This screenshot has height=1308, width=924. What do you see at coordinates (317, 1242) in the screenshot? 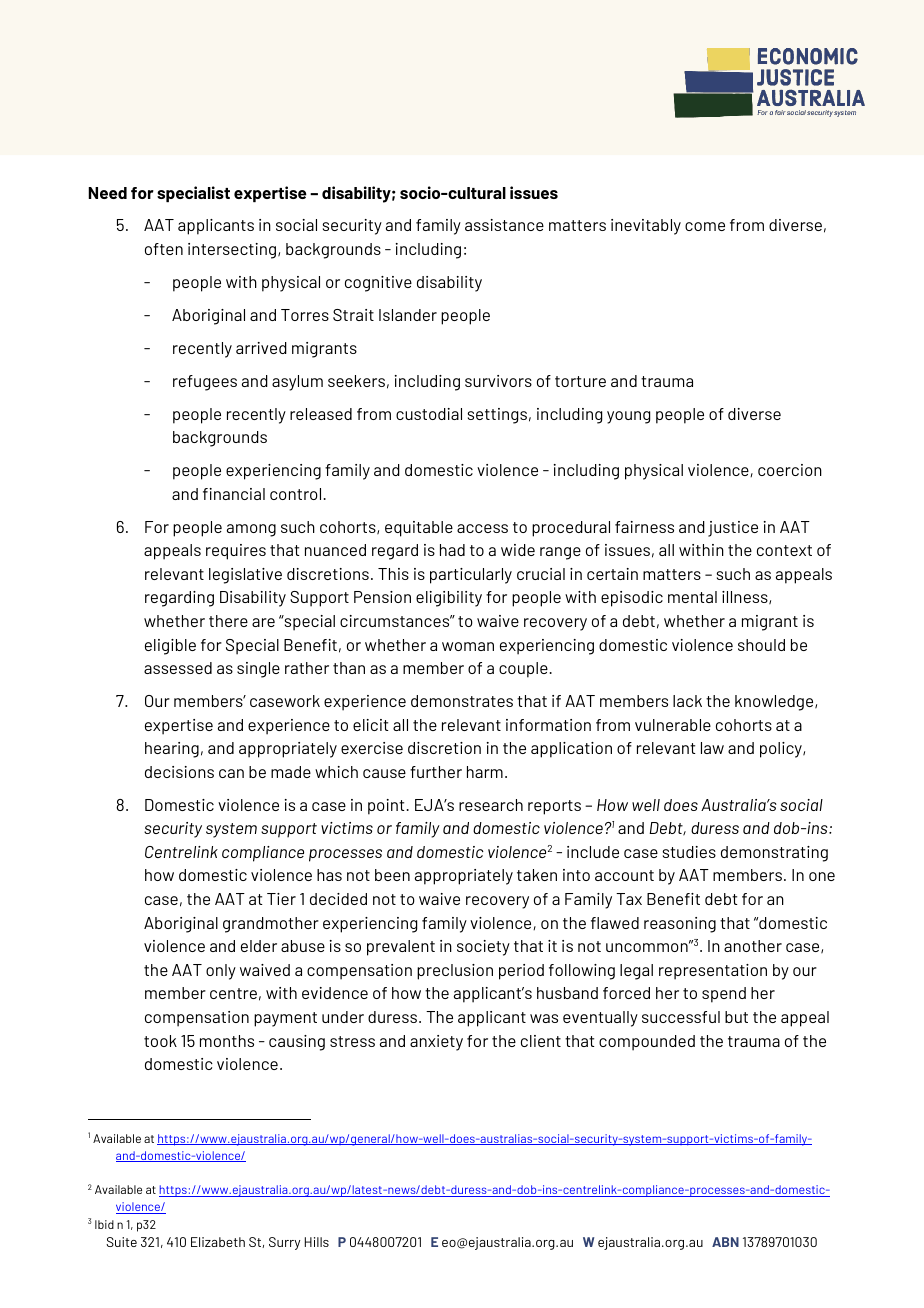
I see `Hills` at bounding box center [317, 1242].
